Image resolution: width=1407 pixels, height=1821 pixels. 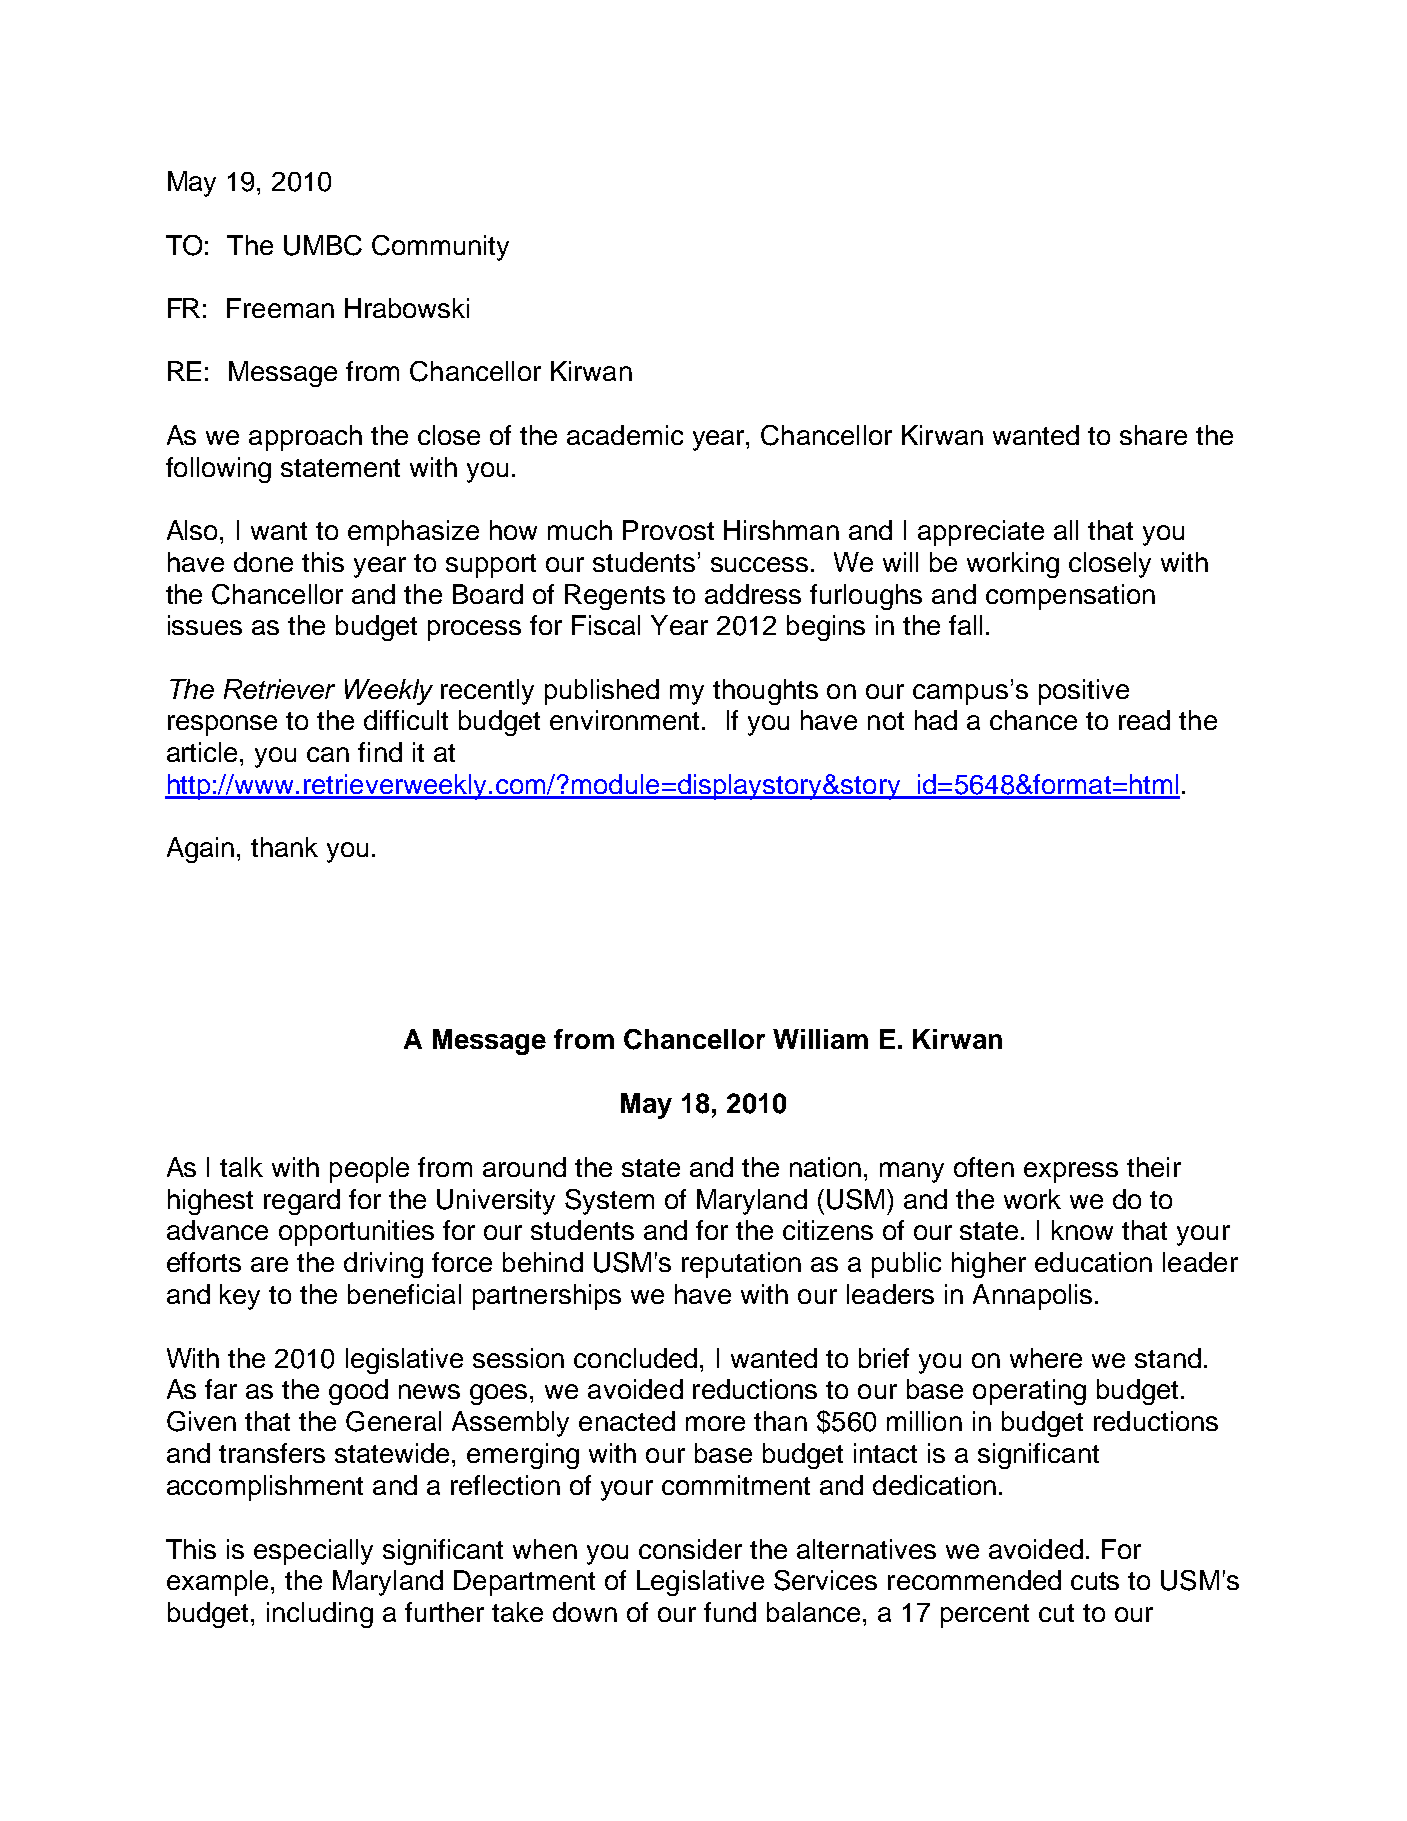 What do you see at coordinates (1144, 720) in the screenshot?
I see `read` at bounding box center [1144, 720].
